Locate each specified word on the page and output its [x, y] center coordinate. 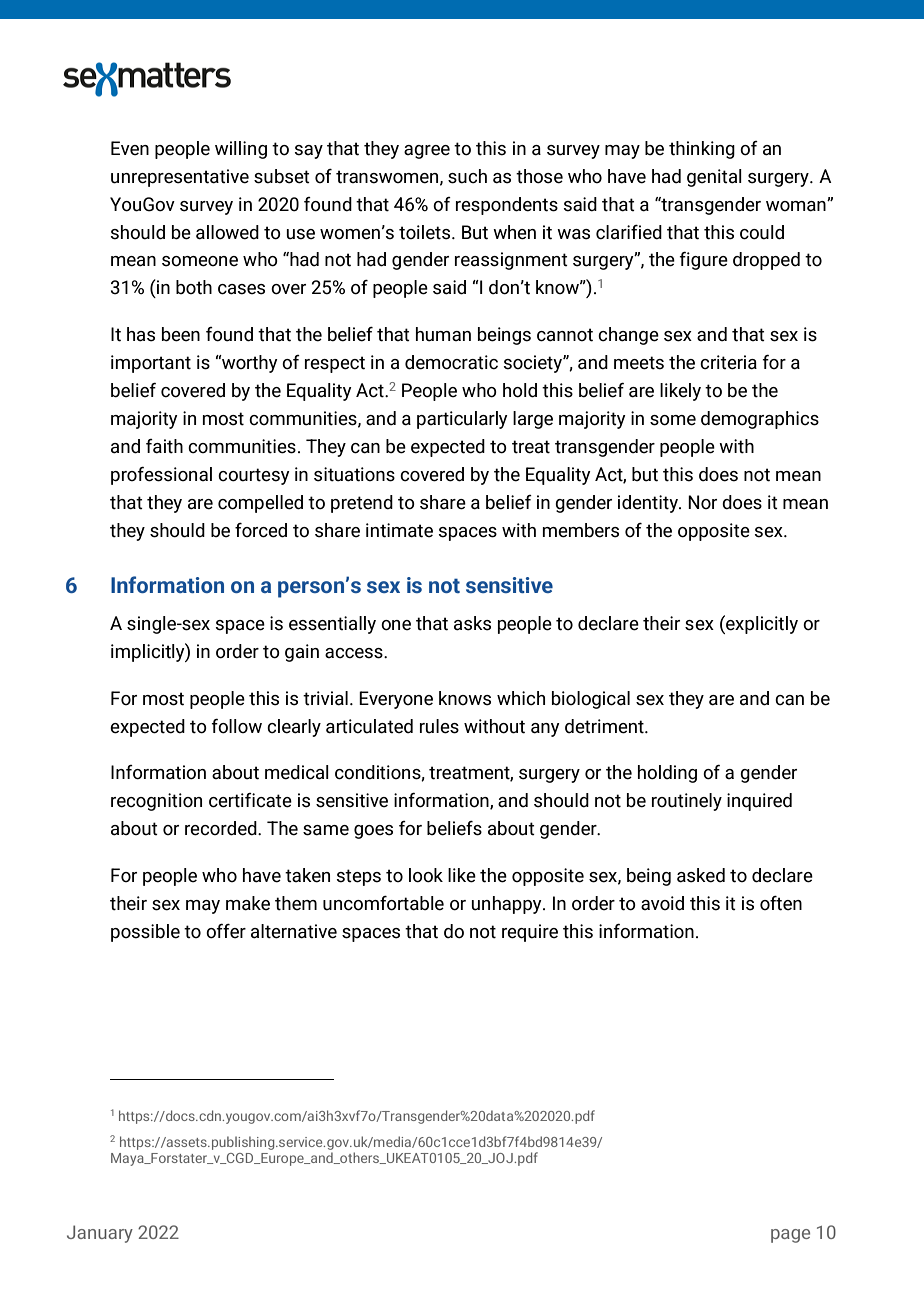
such [467, 176]
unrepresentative [180, 178]
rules [439, 726]
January [100, 1234]
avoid [662, 903]
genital [714, 178]
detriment [605, 726]
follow [236, 726]
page [790, 1236]
